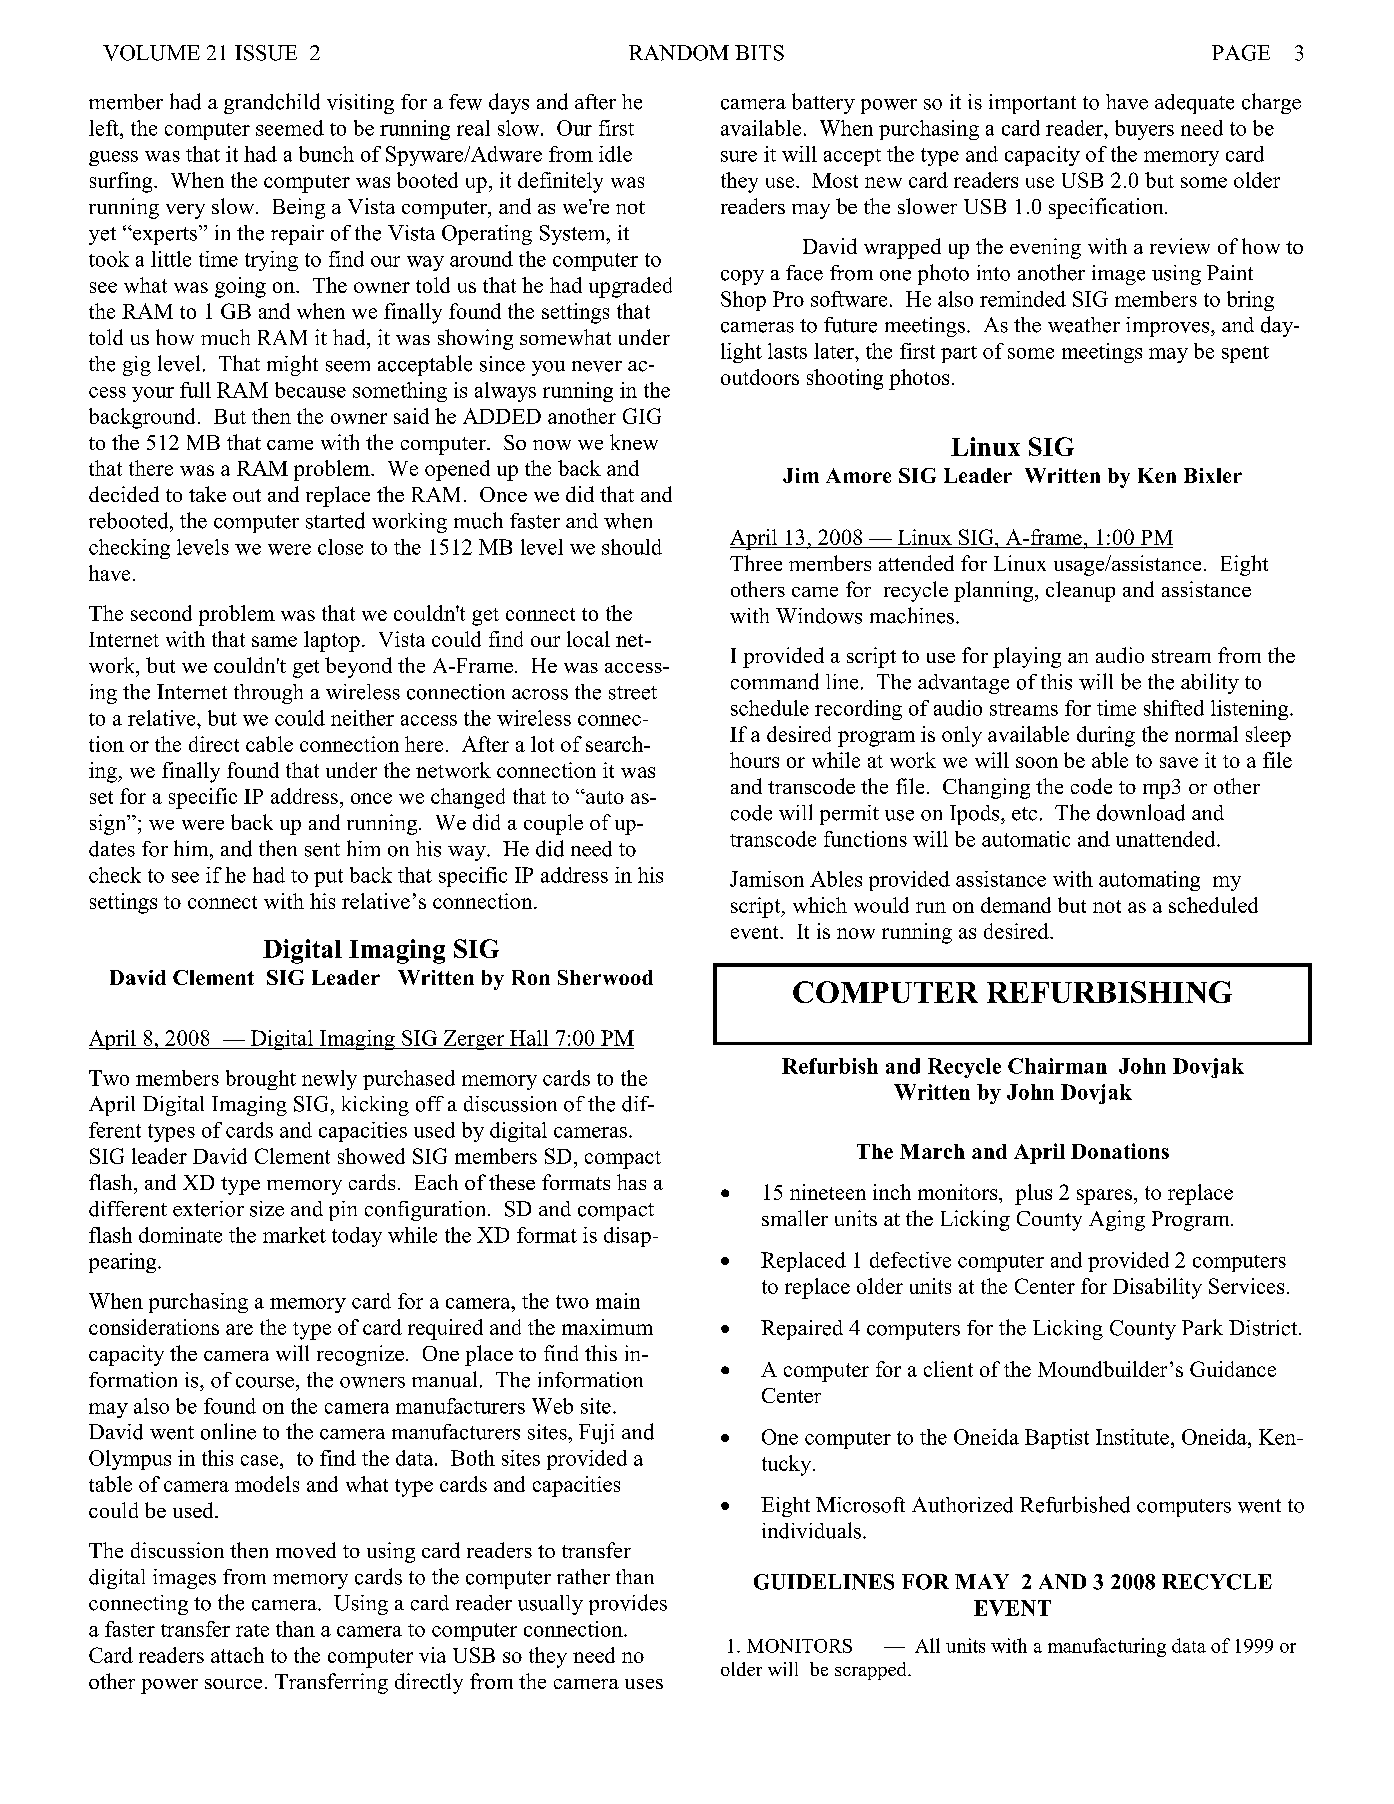 Image resolution: width=1394 pixels, height=1804 pixels. Describe the element at coordinates (268, 694) in the screenshot. I see `through` at that location.
